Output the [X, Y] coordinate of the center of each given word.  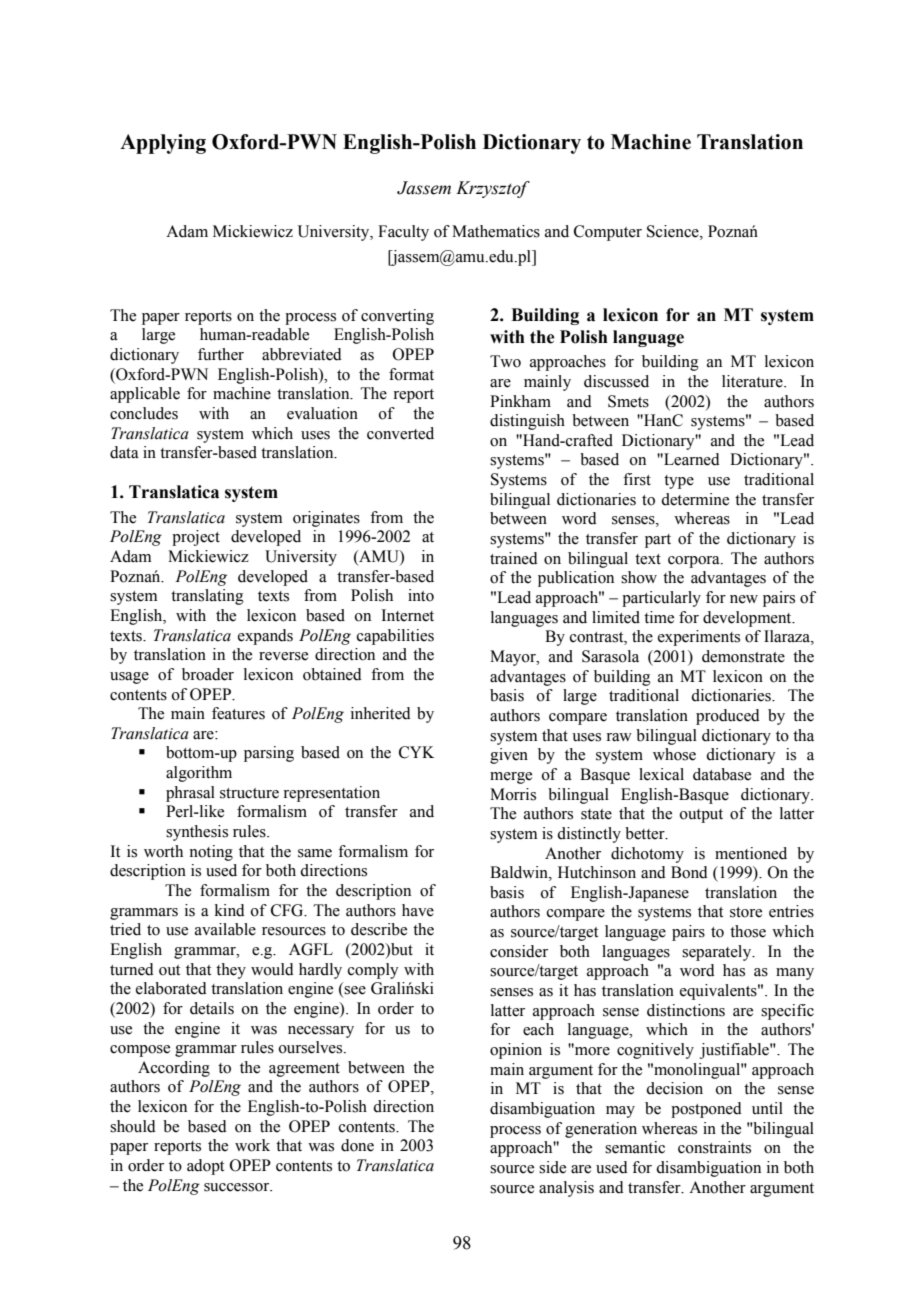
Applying [163, 144]
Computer [608, 233]
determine [695, 499]
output [701, 816]
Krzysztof [493, 189]
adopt [205, 1167]
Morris [513, 794]
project [196, 538]
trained [514, 558]
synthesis [197, 833]
